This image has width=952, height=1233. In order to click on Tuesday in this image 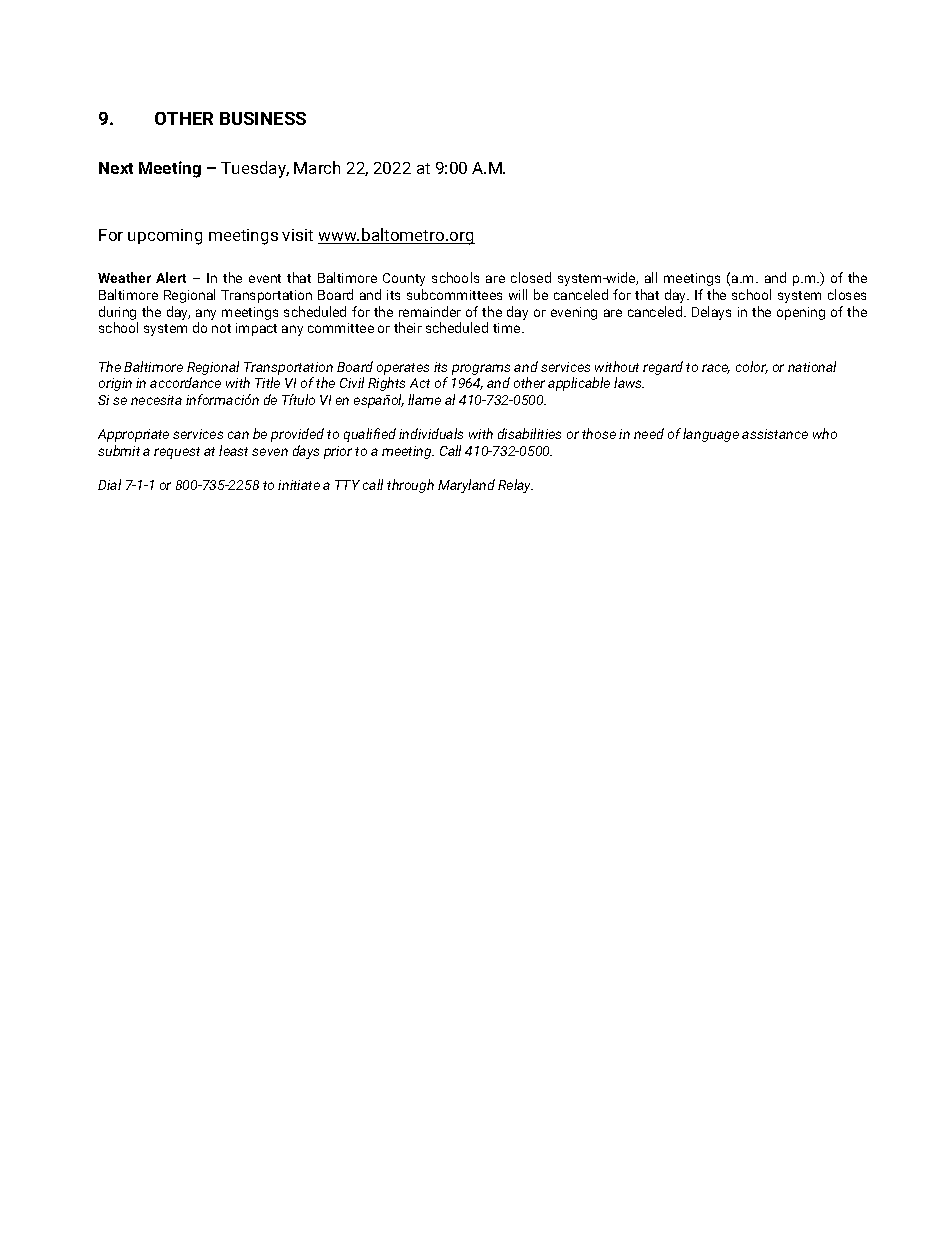, I will do `click(255, 169)`.
